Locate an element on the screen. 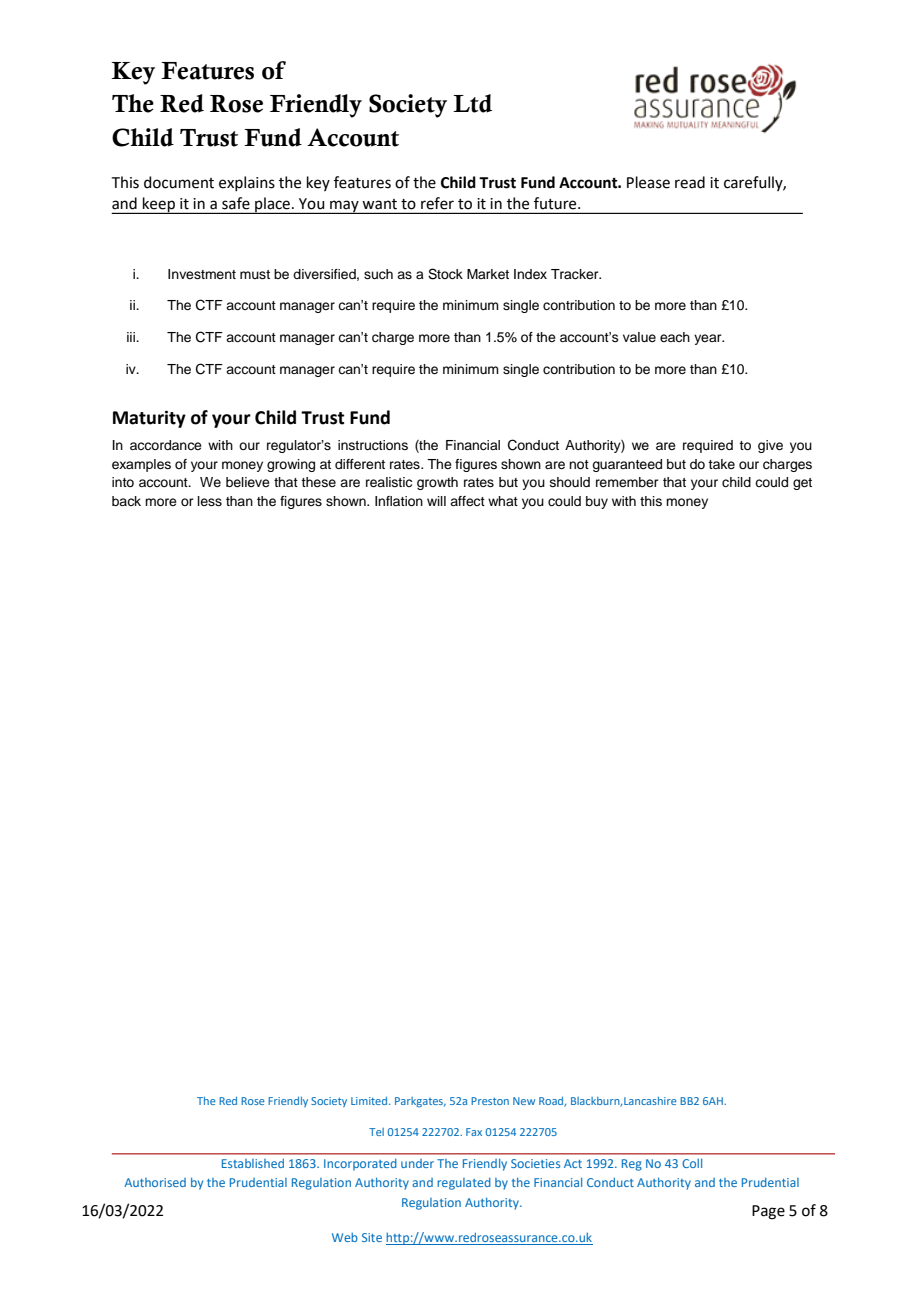 This screenshot has height=1308, width=924. Ltd is located at coordinates (472, 103).
